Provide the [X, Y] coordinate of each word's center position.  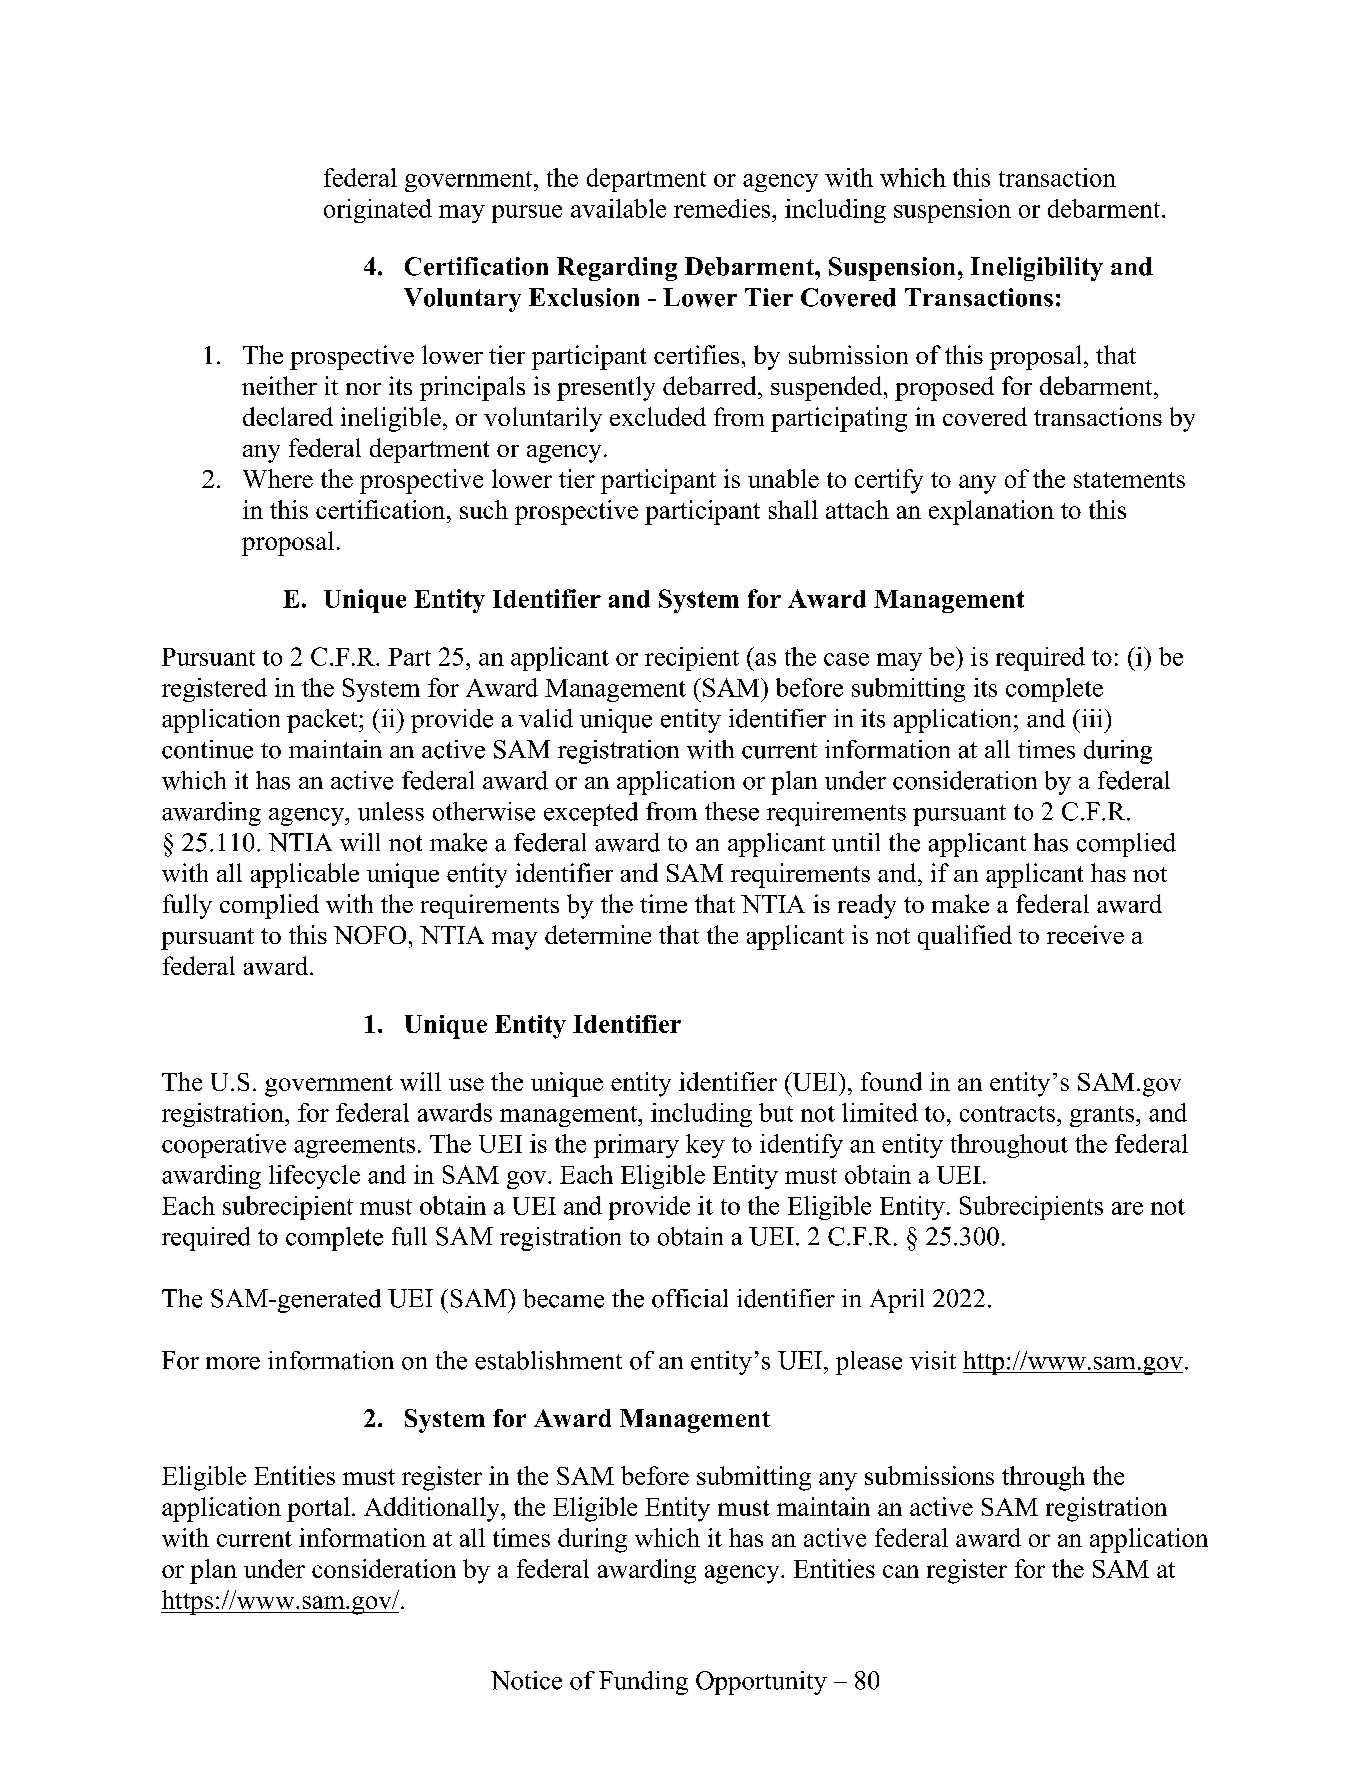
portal [318, 1509]
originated [378, 211]
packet [323, 721]
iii [1090, 718]
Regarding [617, 269]
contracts [1007, 1114]
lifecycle [314, 1177]
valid [546, 718]
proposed [944, 388]
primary [636, 1146]
